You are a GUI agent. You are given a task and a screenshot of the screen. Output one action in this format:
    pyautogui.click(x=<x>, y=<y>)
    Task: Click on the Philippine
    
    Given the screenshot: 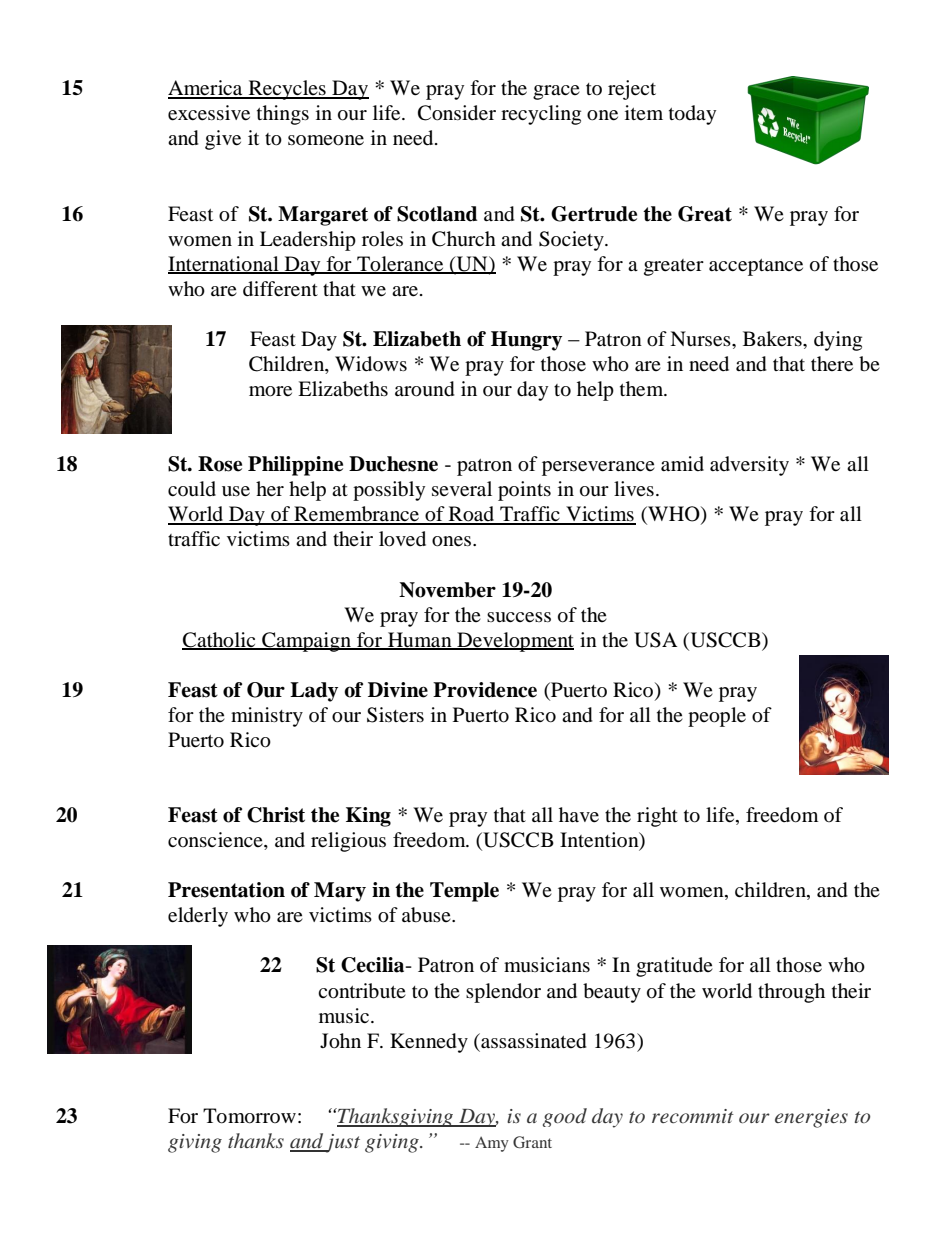 What is the action you would take?
    pyautogui.click(x=295, y=466)
